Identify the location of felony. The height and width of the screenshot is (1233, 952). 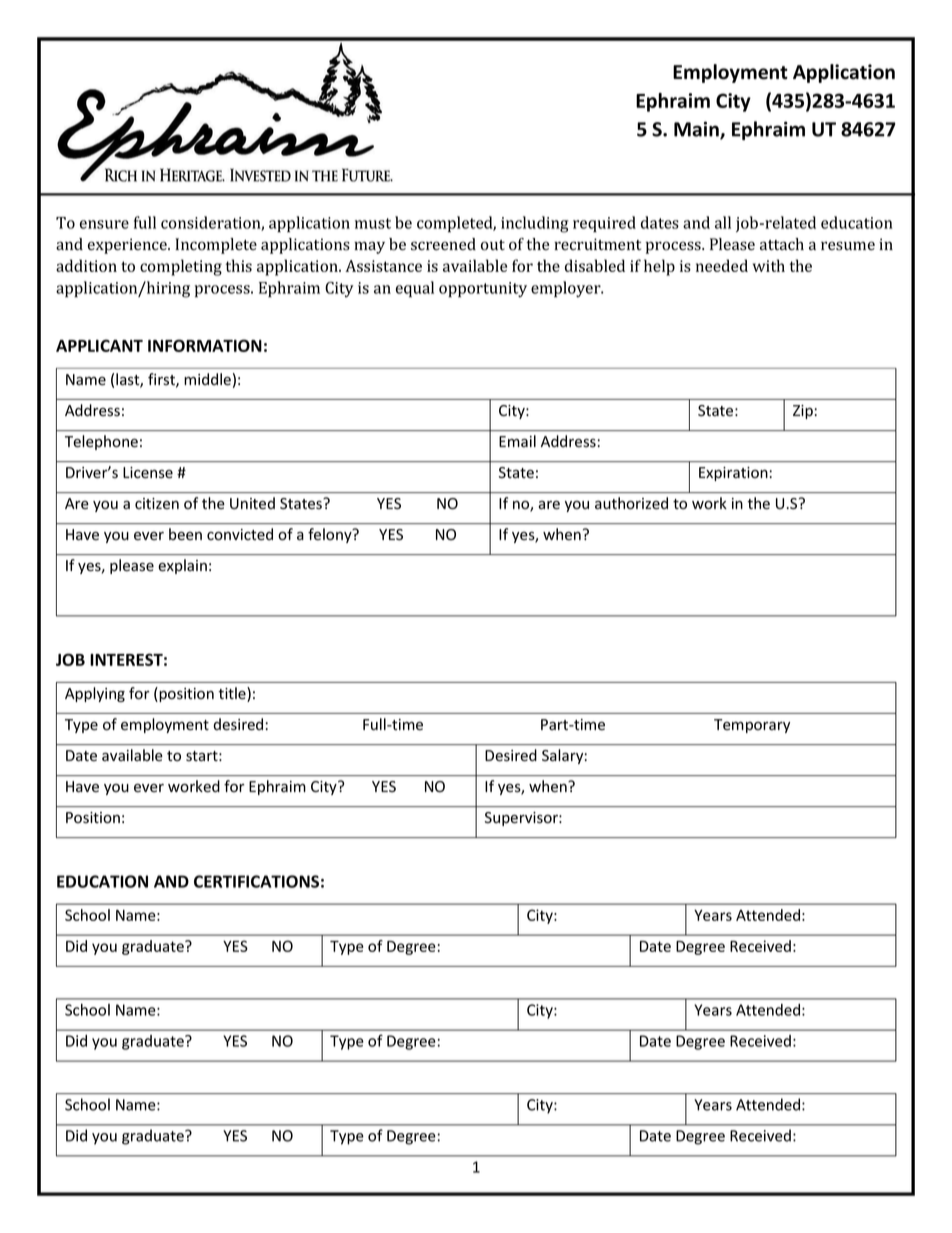
(331, 535).
